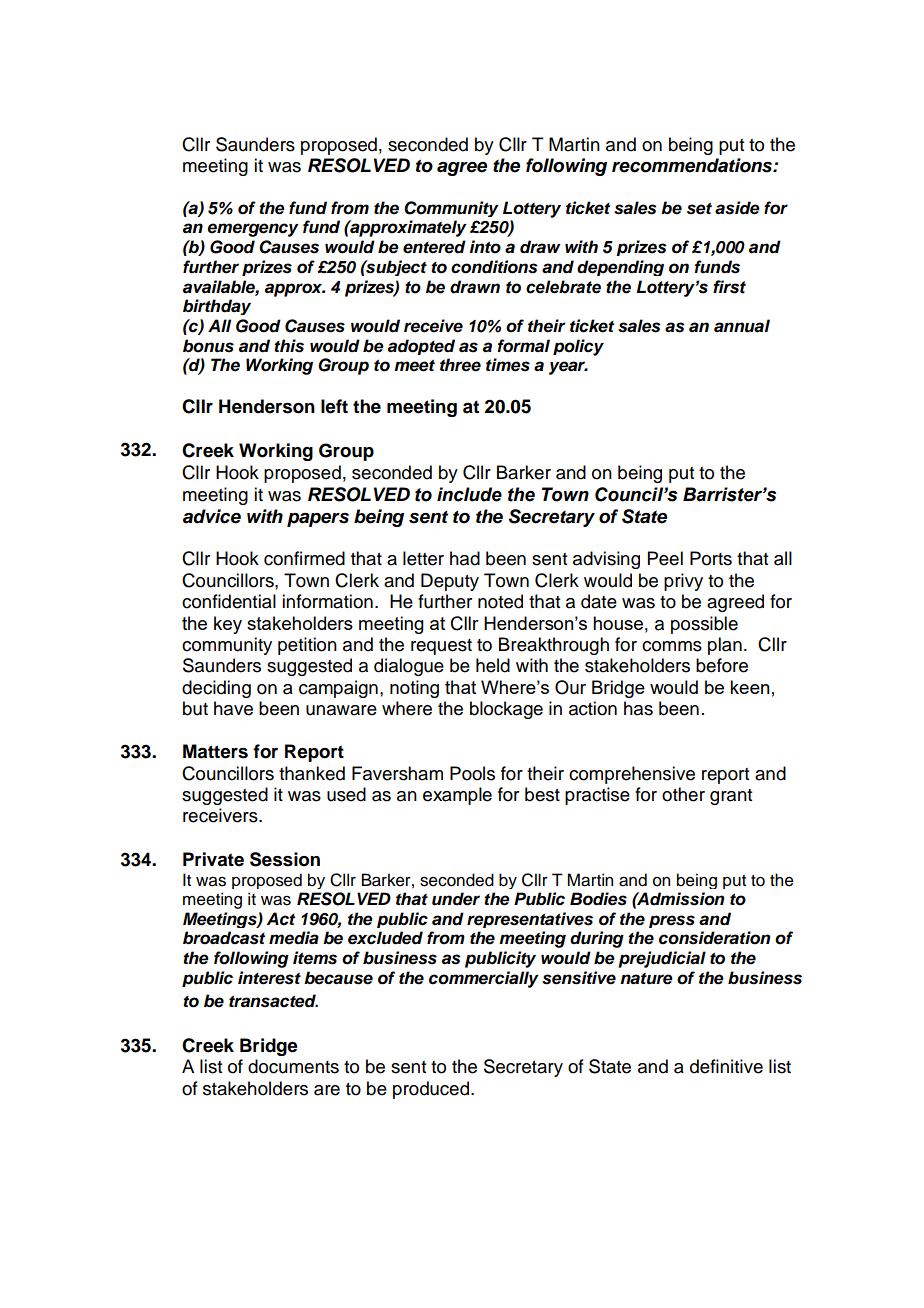  I want to click on left, so click(334, 406).
